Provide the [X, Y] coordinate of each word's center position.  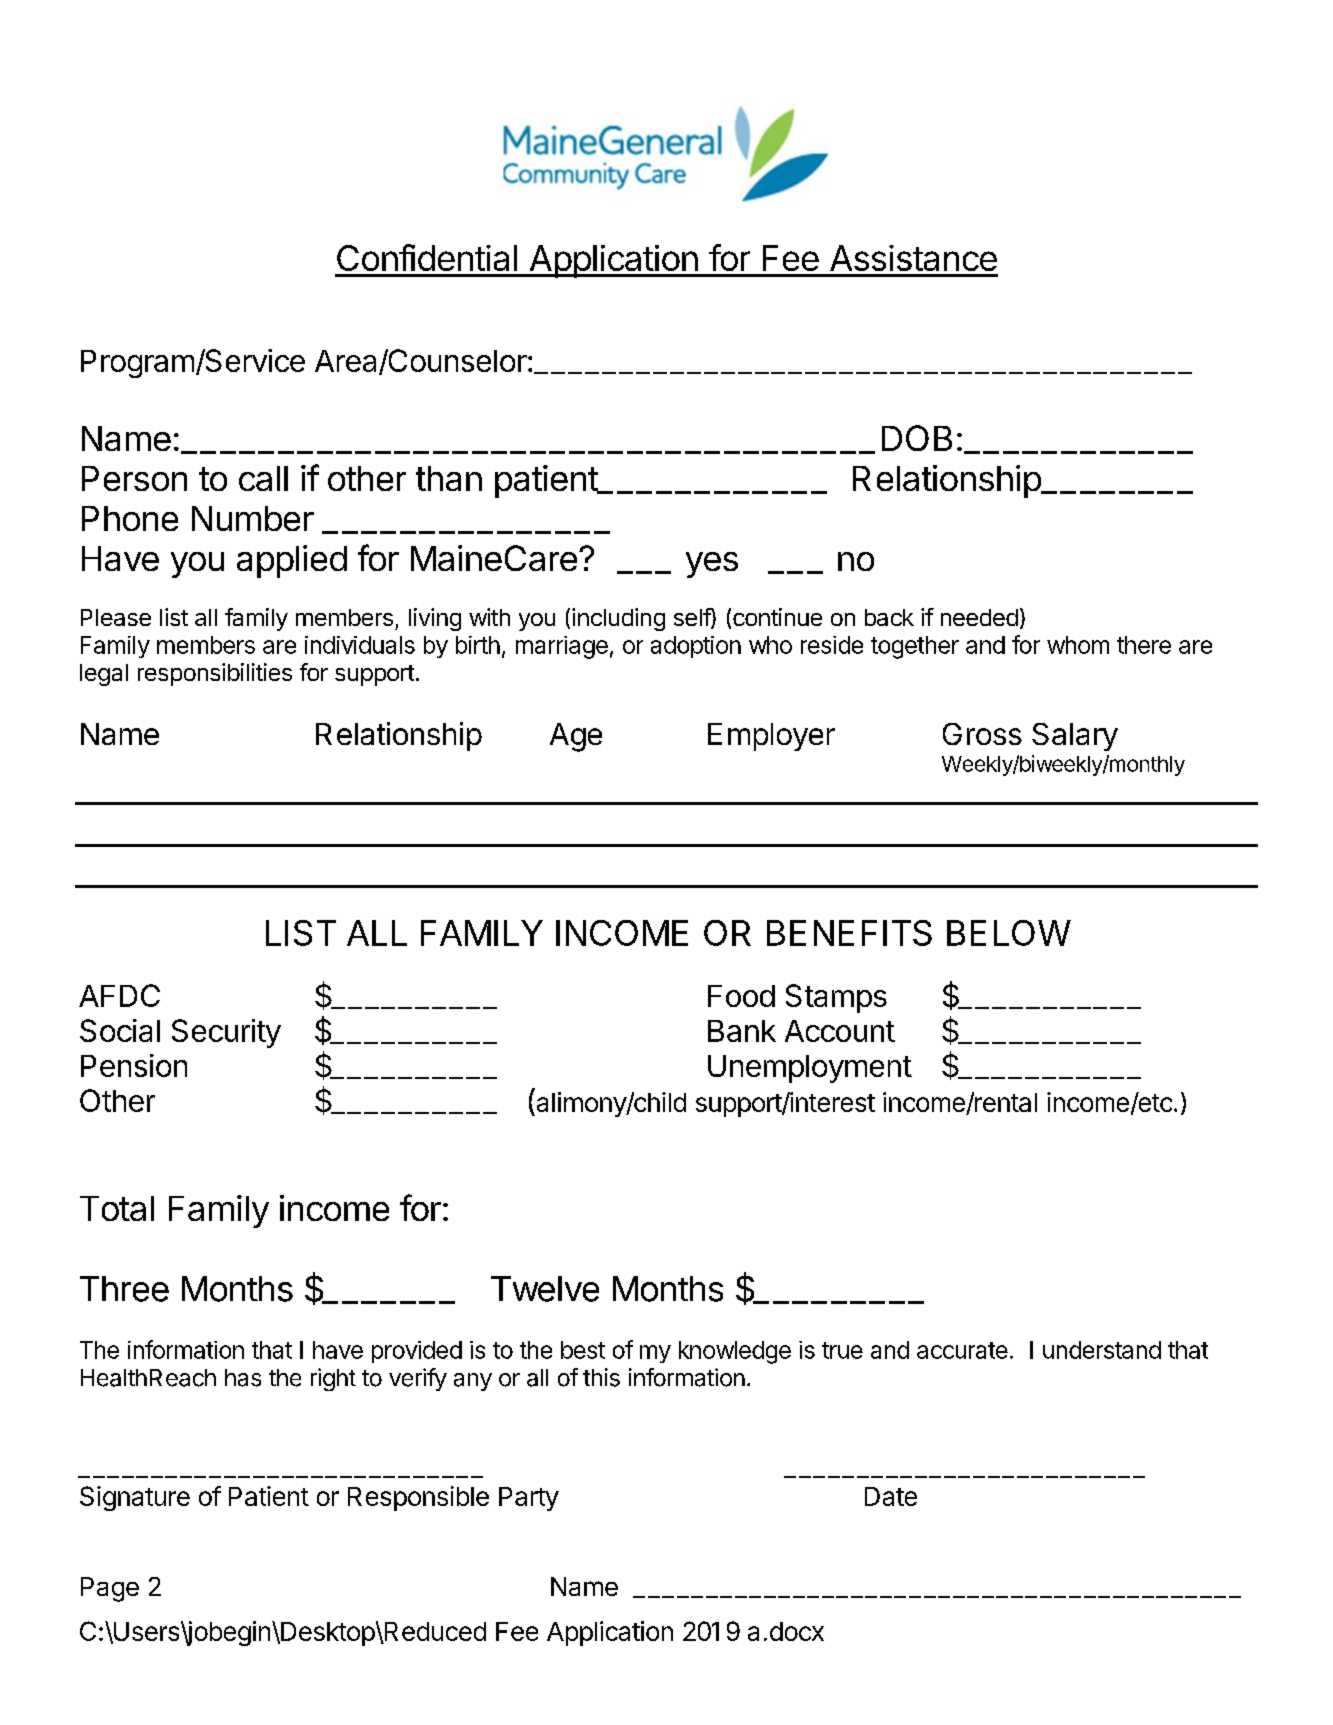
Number [253, 518]
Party [529, 1499]
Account [840, 1031]
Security [226, 1033]
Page [110, 1589]
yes [712, 565]
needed [979, 617]
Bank [742, 1031]
